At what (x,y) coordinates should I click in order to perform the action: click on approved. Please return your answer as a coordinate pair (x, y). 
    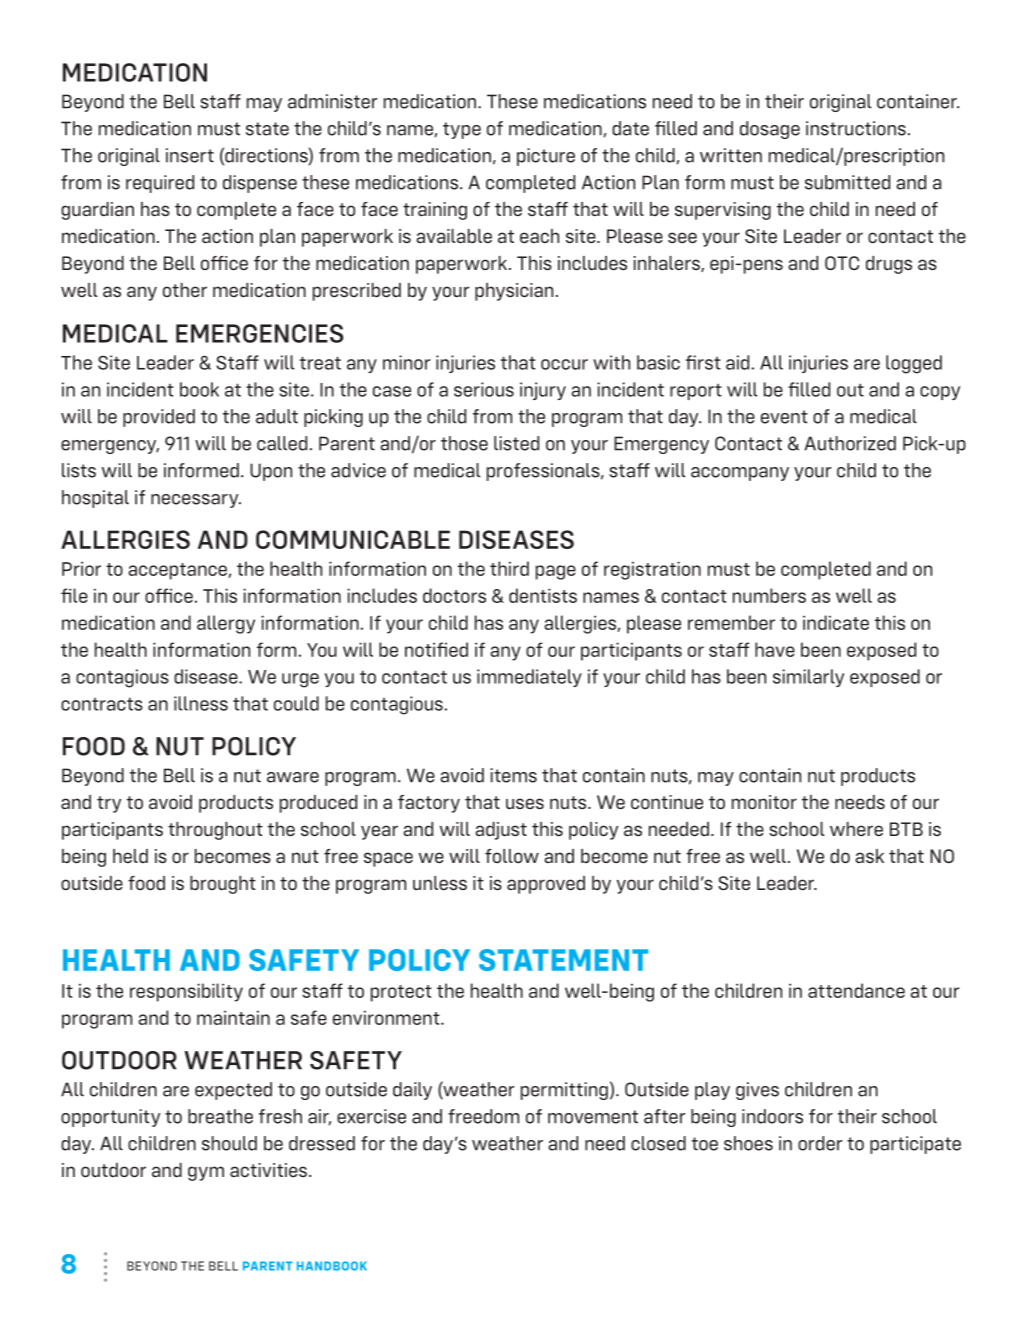
    Looking at the image, I should click on (546, 885).
